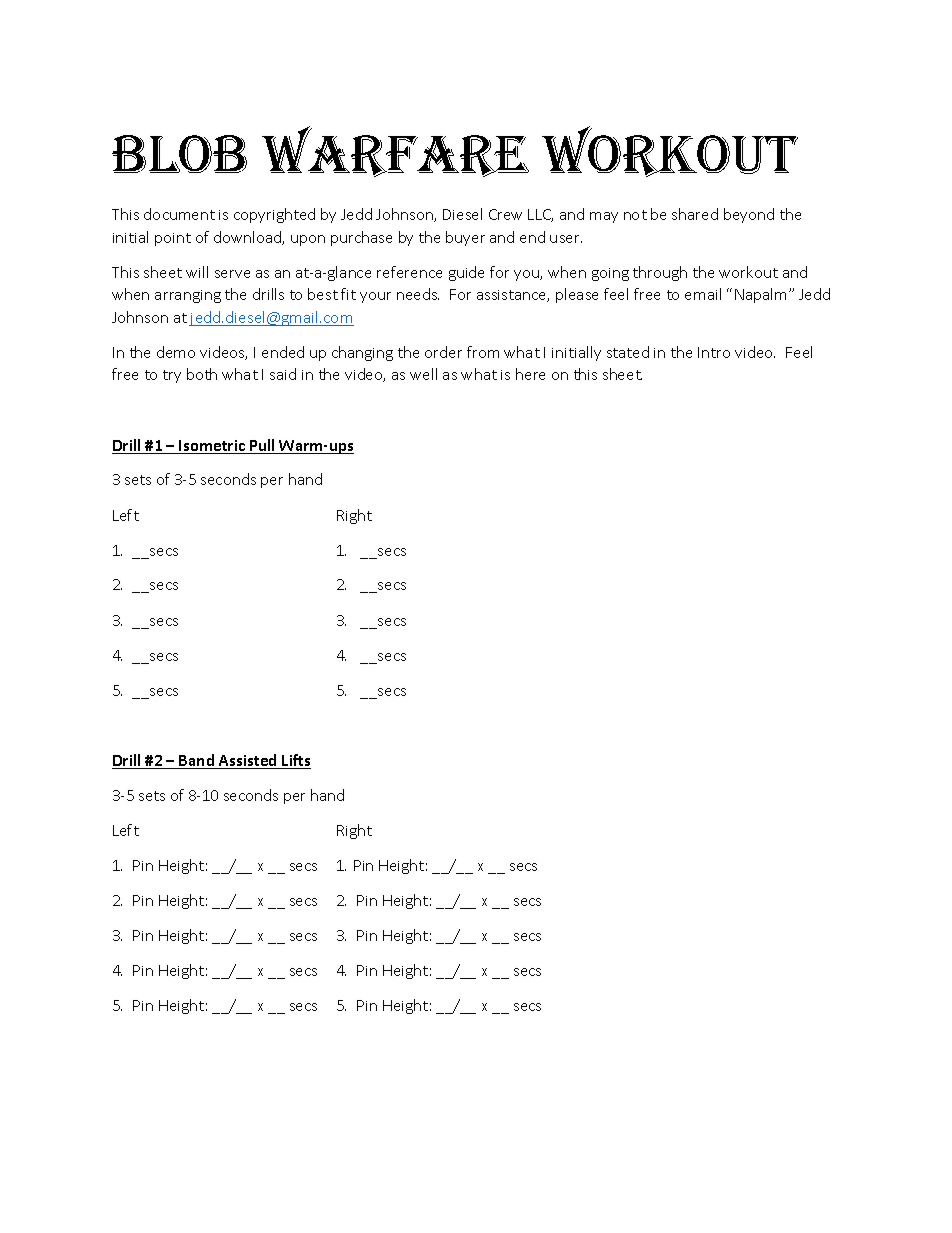 The image size is (952, 1233). Describe the element at coordinates (695, 214) in the screenshot. I see `shared` at that location.
